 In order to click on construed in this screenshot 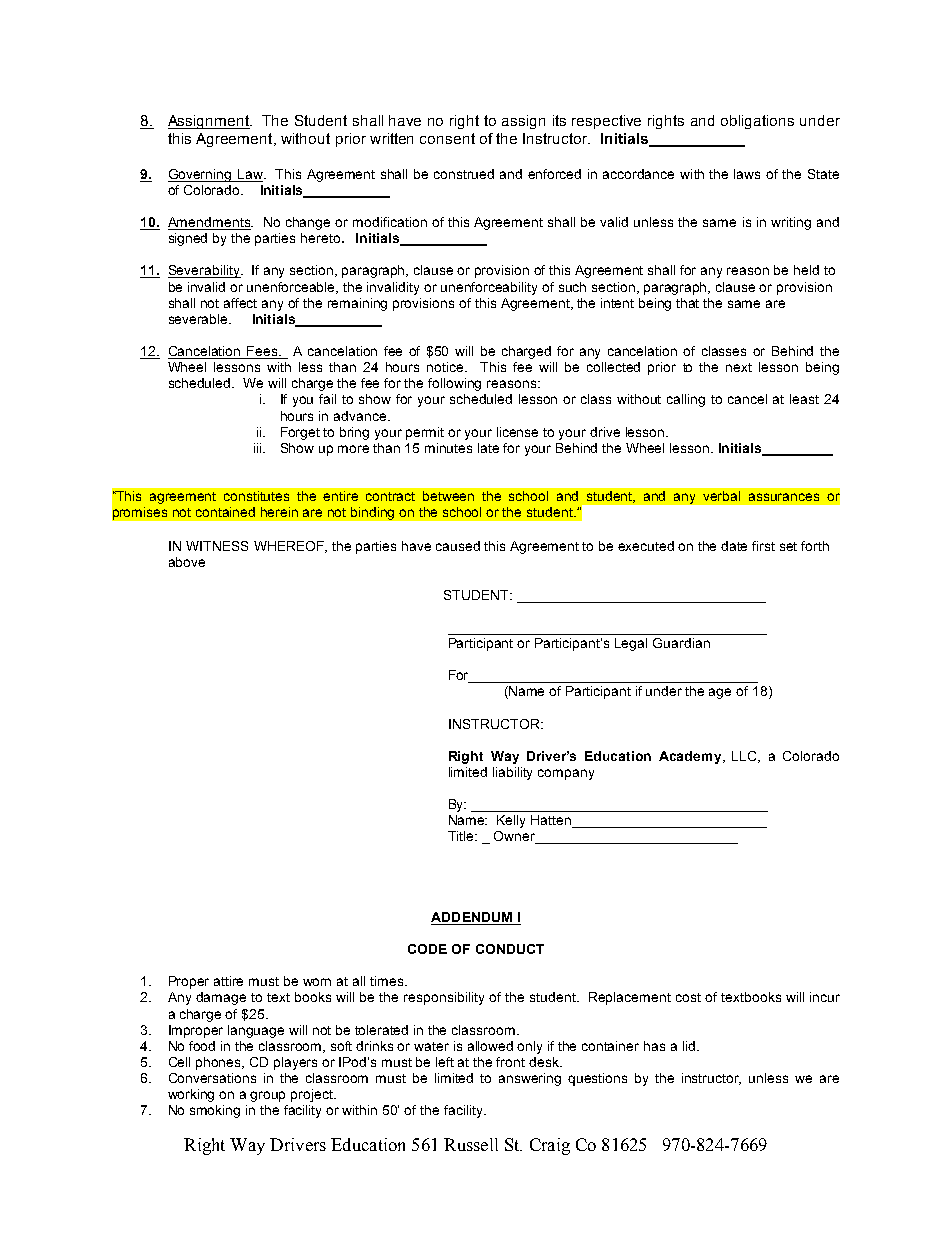, I will do `click(464, 174)`.
